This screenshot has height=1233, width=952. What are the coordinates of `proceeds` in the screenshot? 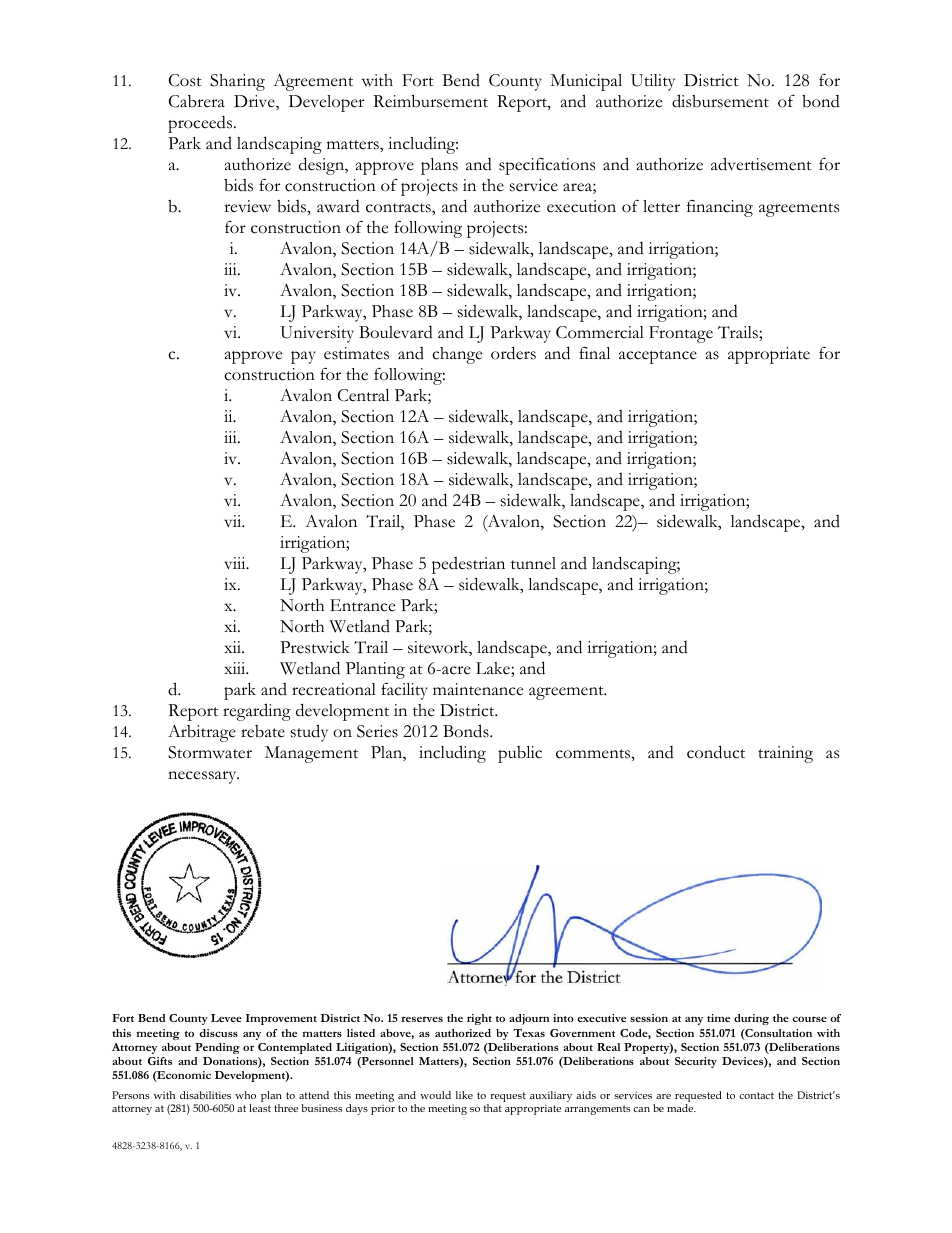 It's located at (201, 124).
